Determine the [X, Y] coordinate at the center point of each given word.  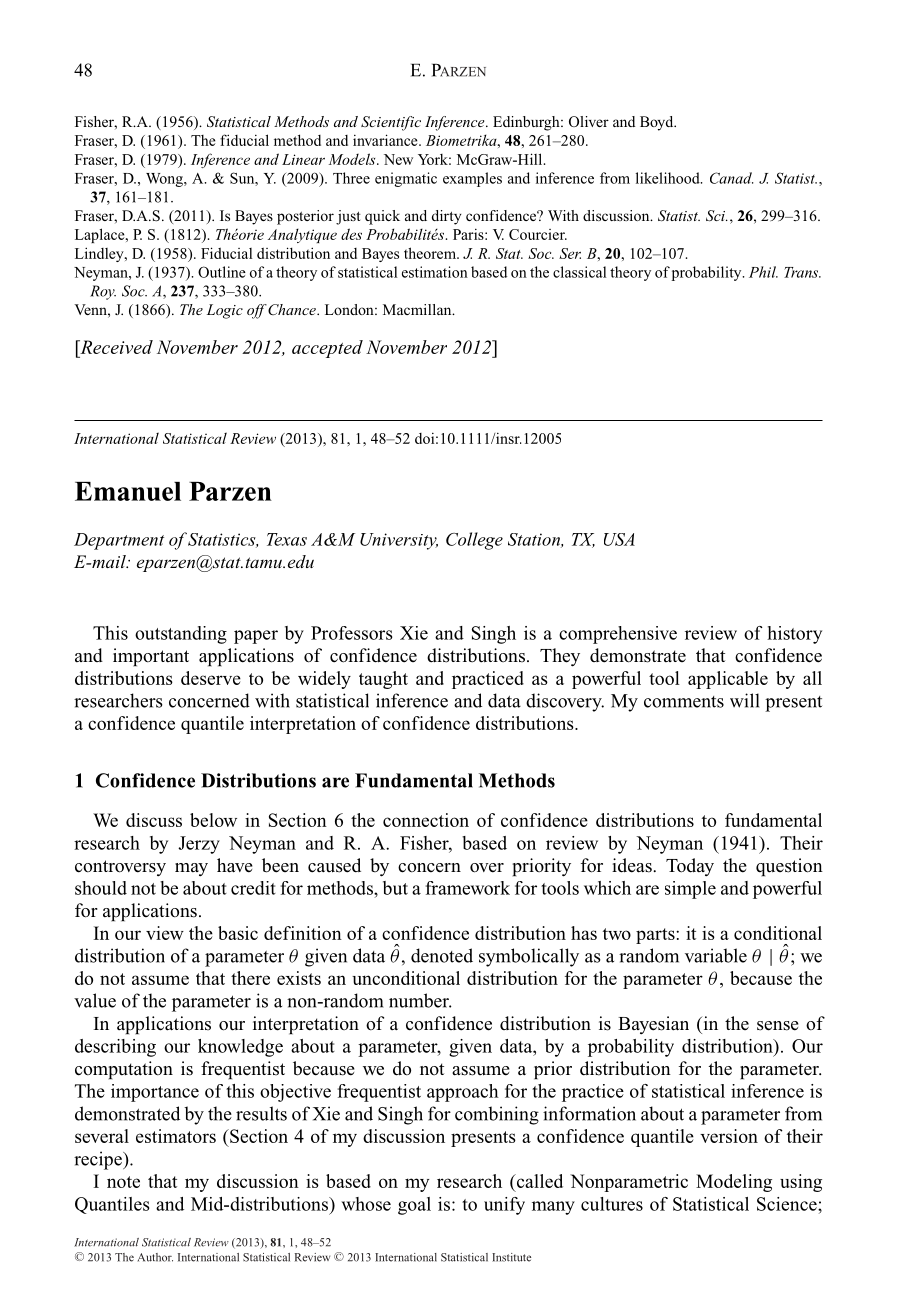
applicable [728, 680]
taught [383, 680]
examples [472, 179]
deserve [211, 678]
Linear [303, 159]
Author [155, 1257]
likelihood [669, 178]
